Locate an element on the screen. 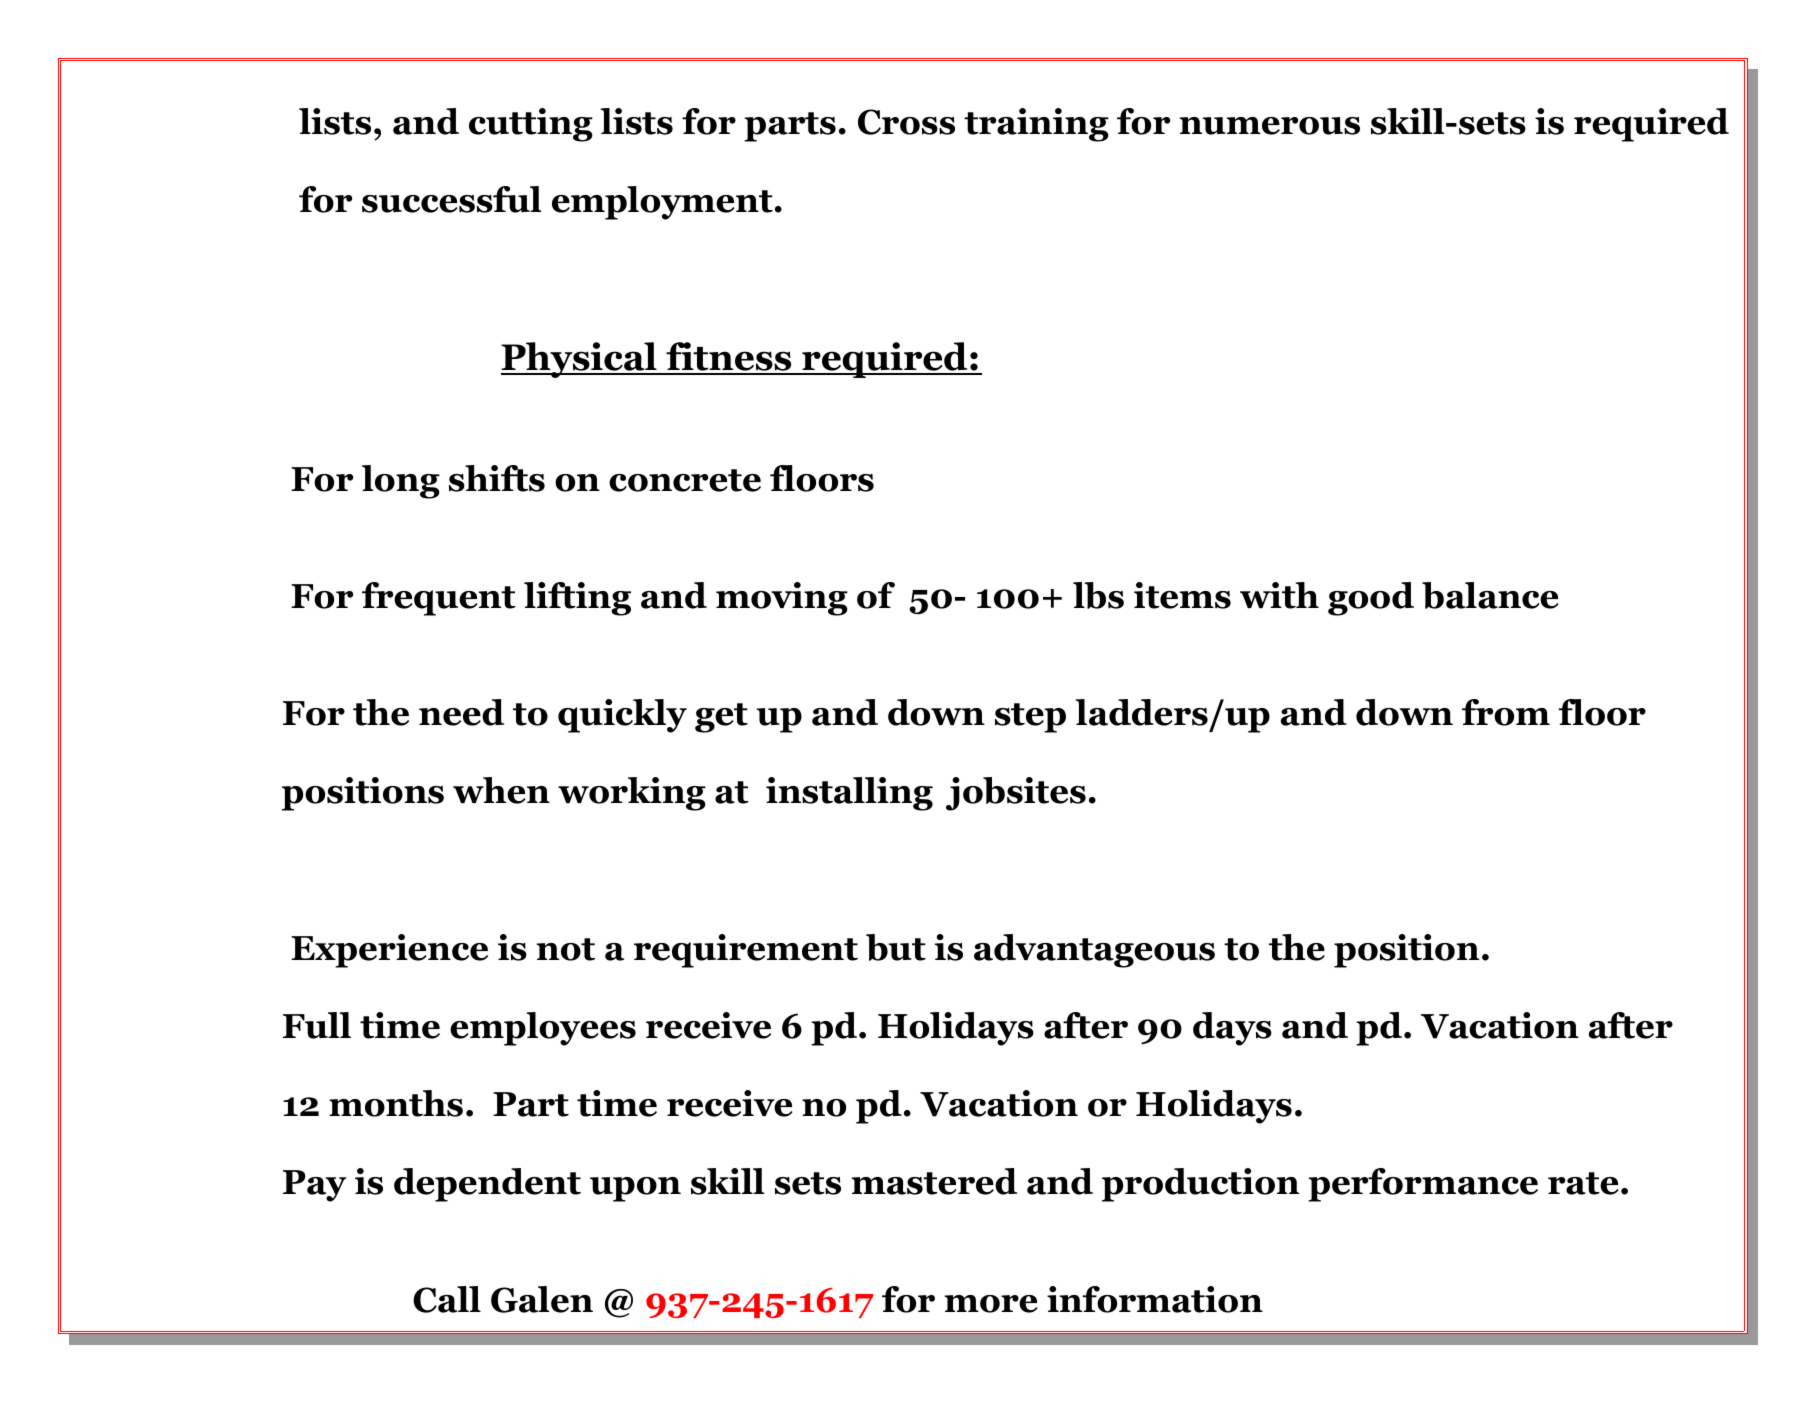  numerous is located at coordinates (1269, 126).
